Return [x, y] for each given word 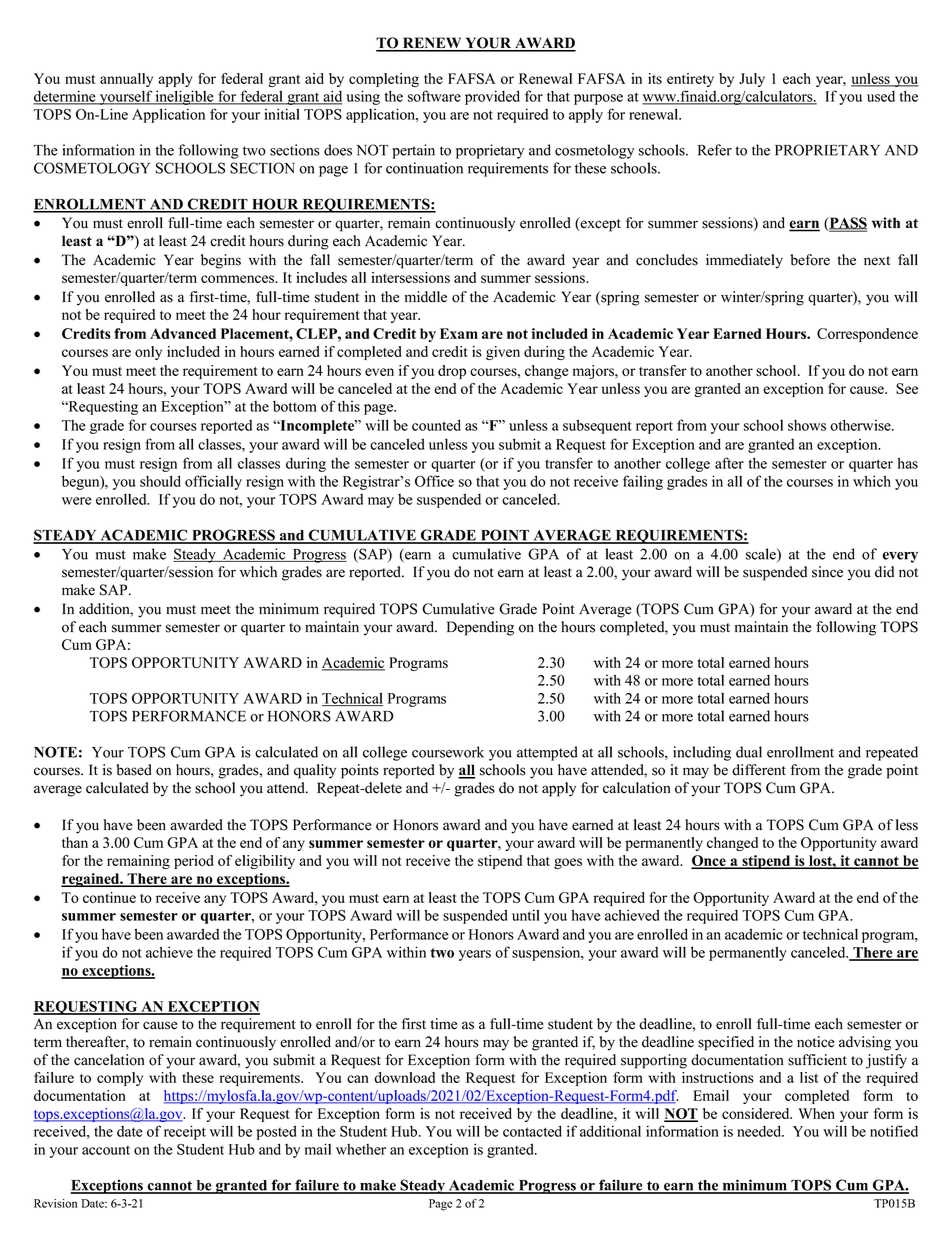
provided [492, 97]
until [526, 915]
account [106, 1150]
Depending [480, 628]
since [827, 572]
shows [807, 425]
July [752, 80]
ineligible [185, 97]
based [134, 770]
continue [109, 897]
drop [452, 372]
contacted [532, 1131]
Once [709, 862]
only [148, 353]
